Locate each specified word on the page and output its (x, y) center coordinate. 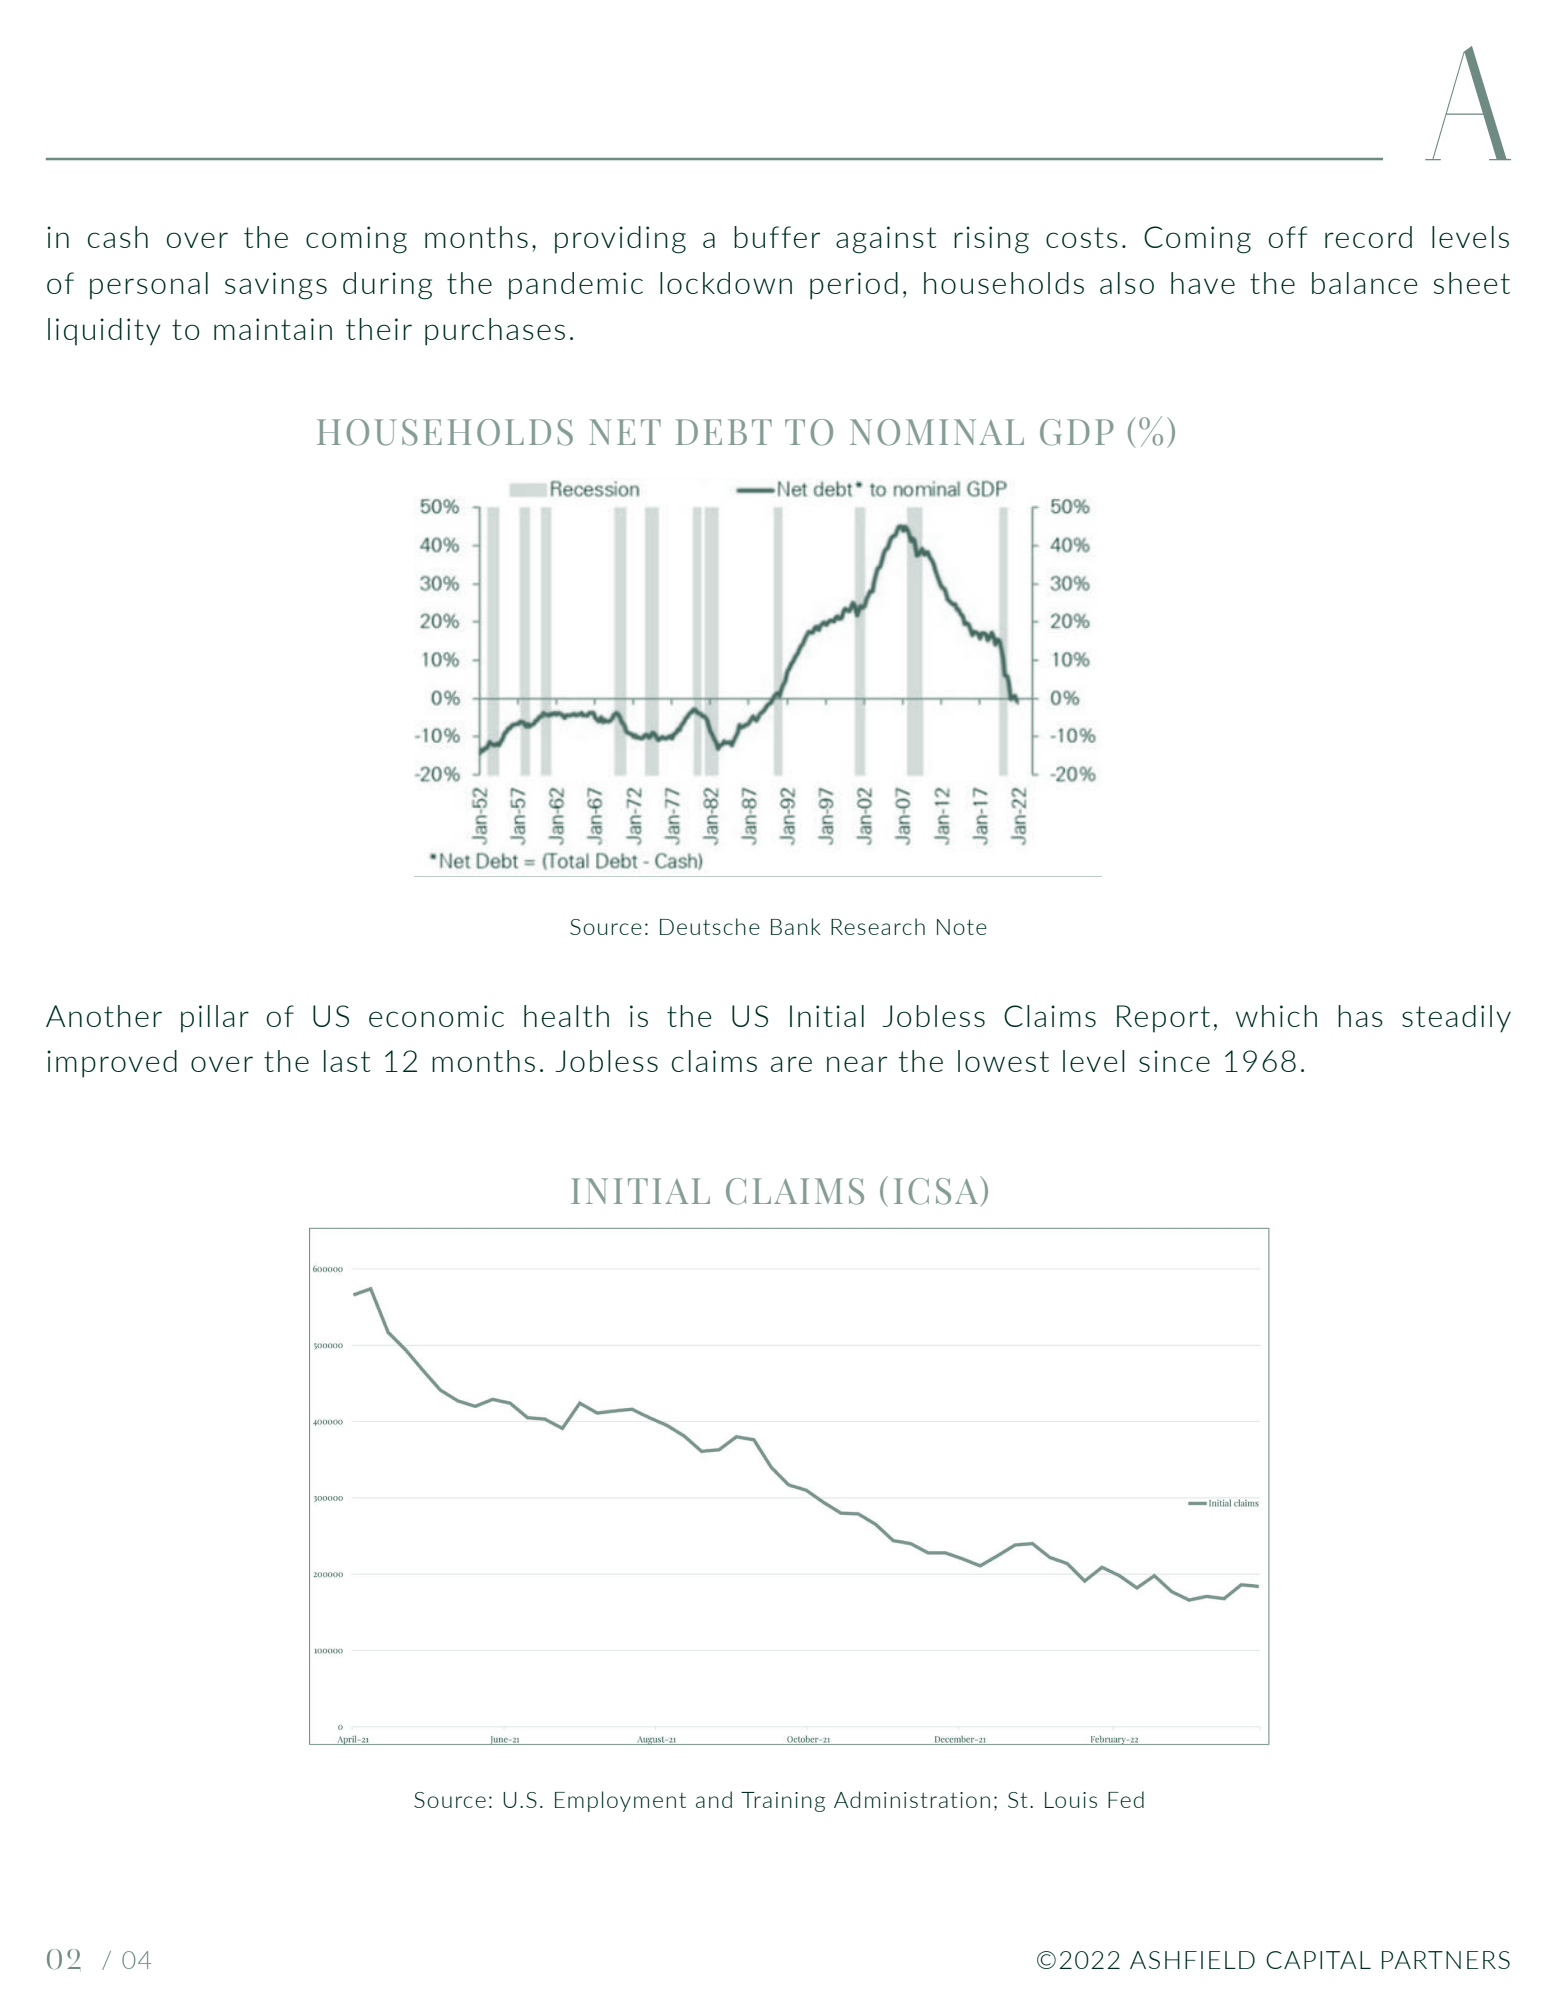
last (347, 1061)
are (791, 1064)
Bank (796, 926)
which (1276, 1016)
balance (1364, 283)
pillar (215, 1019)
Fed (1126, 1799)
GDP (1077, 432)
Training (783, 1802)
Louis (1071, 1800)
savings (276, 286)
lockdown (726, 283)
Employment (620, 1801)
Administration (912, 1799)
